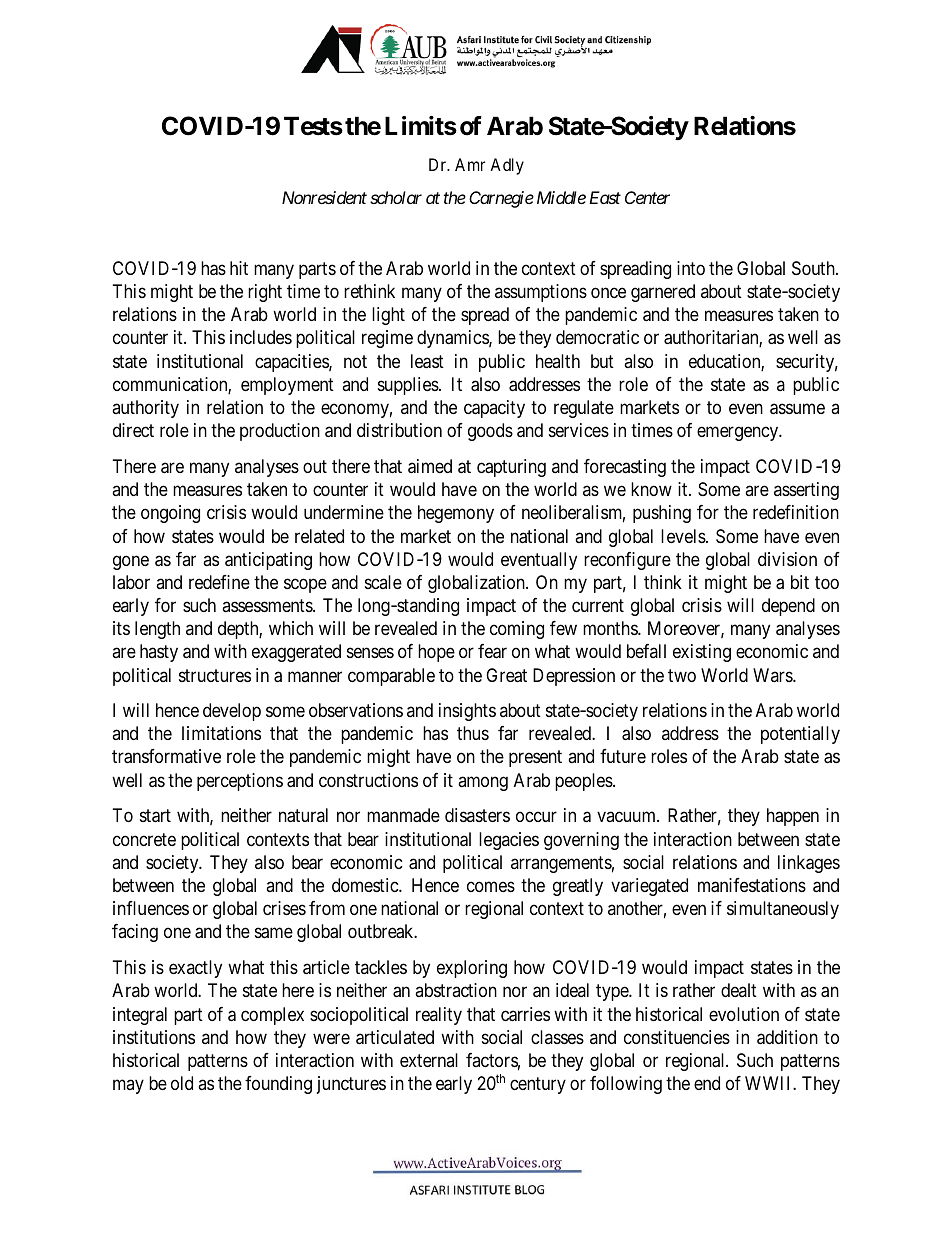 Image resolution: width=952 pixels, height=1233 pixels. I want to click on legacies, so click(509, 841).
